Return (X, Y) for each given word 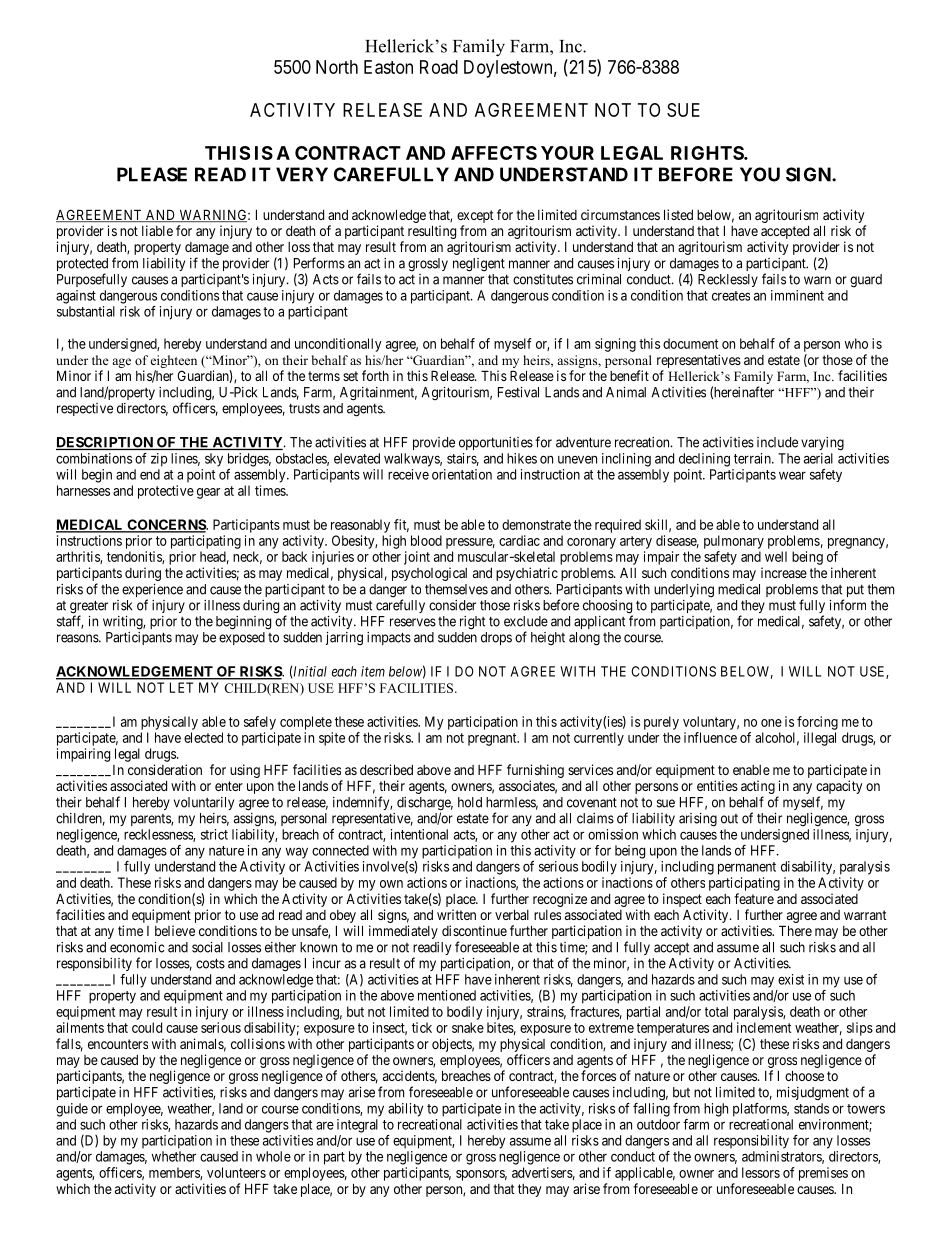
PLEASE (152, 174)
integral (357, 1126)
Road (439, 67)
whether (174, 1156)
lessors (761, 1172)
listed (678, 214)
